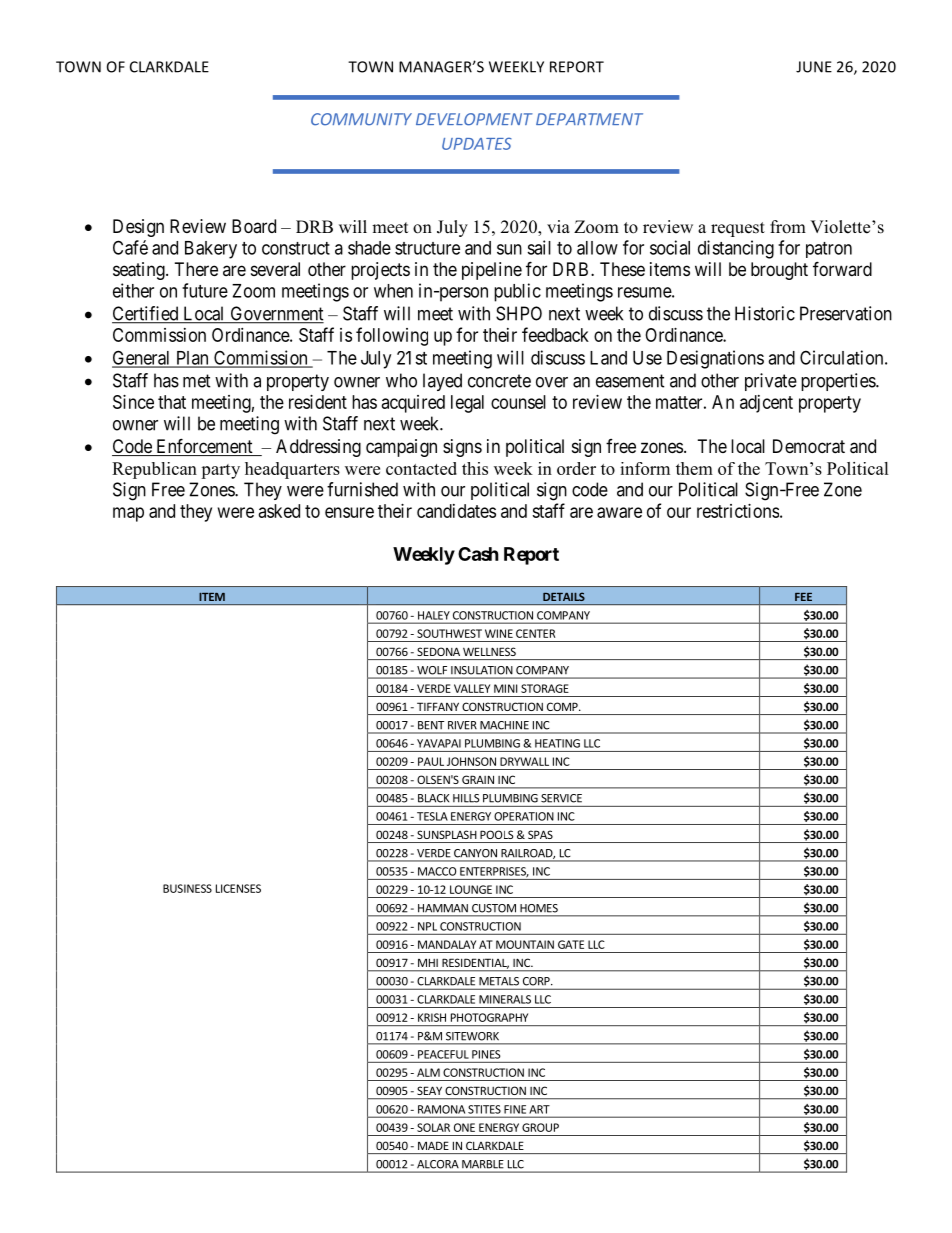  What do you see at coordinates (474, 119) in the page?
I see `DEVELOPMENT` at bounding box center [474, 119].
